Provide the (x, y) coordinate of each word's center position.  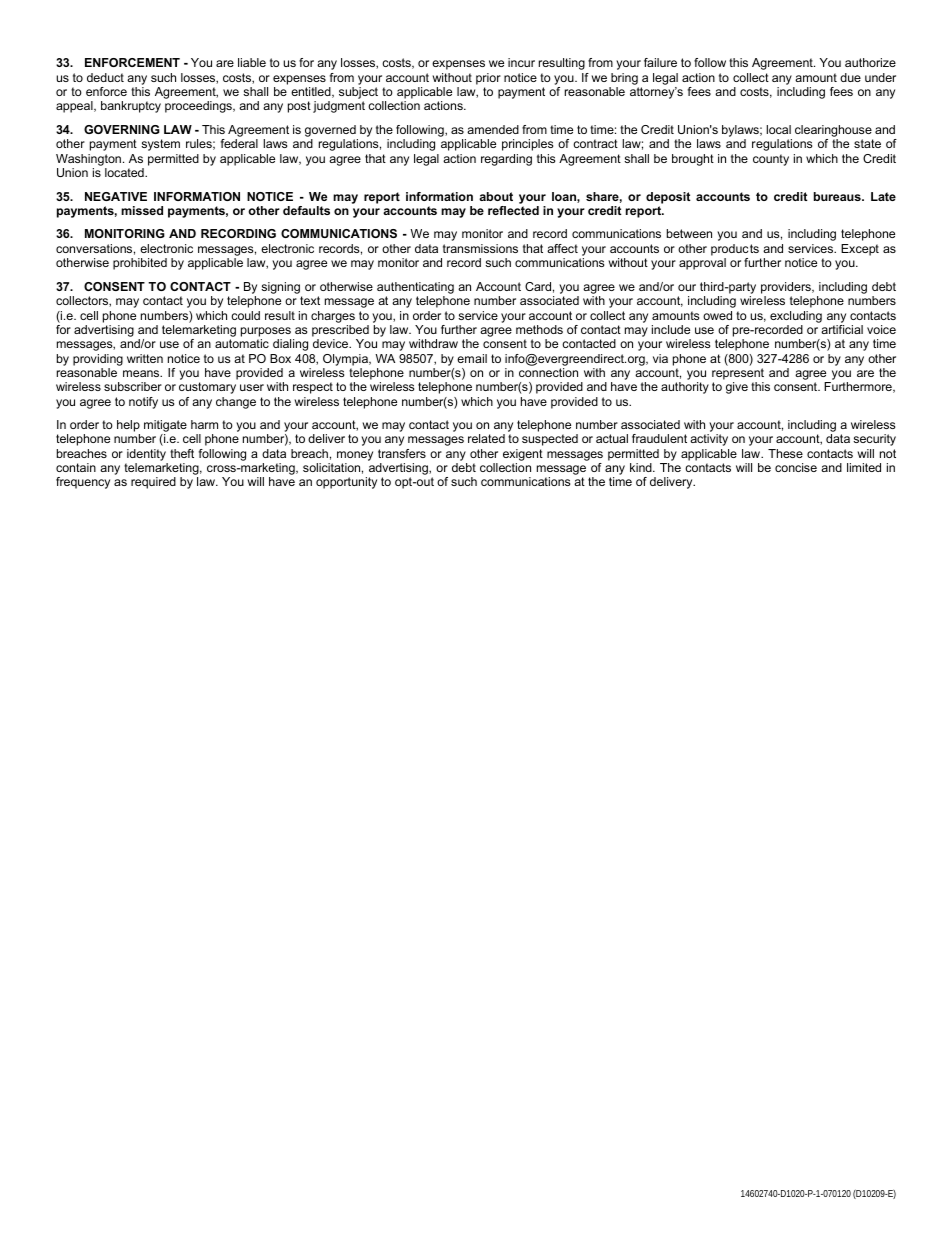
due (850, 77)
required (153, 483)
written (145, 358)
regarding (506, 160)
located (125, 172)
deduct (105, 77)
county (771, 160)
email (472, 358)
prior (488, 79)
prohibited (140, 264)
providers (787, 288)
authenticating (415, 288)
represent (738, 374)
